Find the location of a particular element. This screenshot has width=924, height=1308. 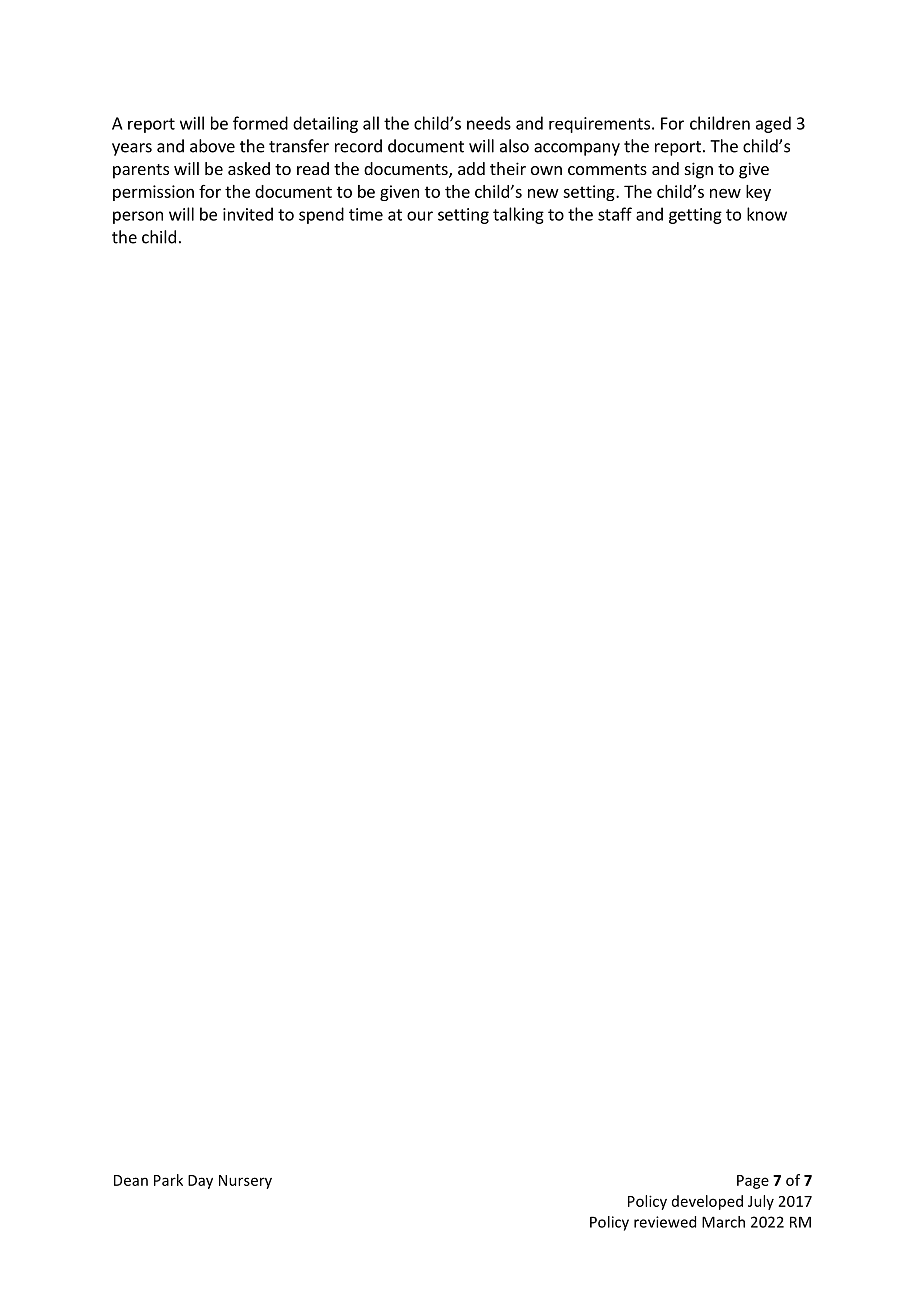

getting is located at coordinates (695, 216).
